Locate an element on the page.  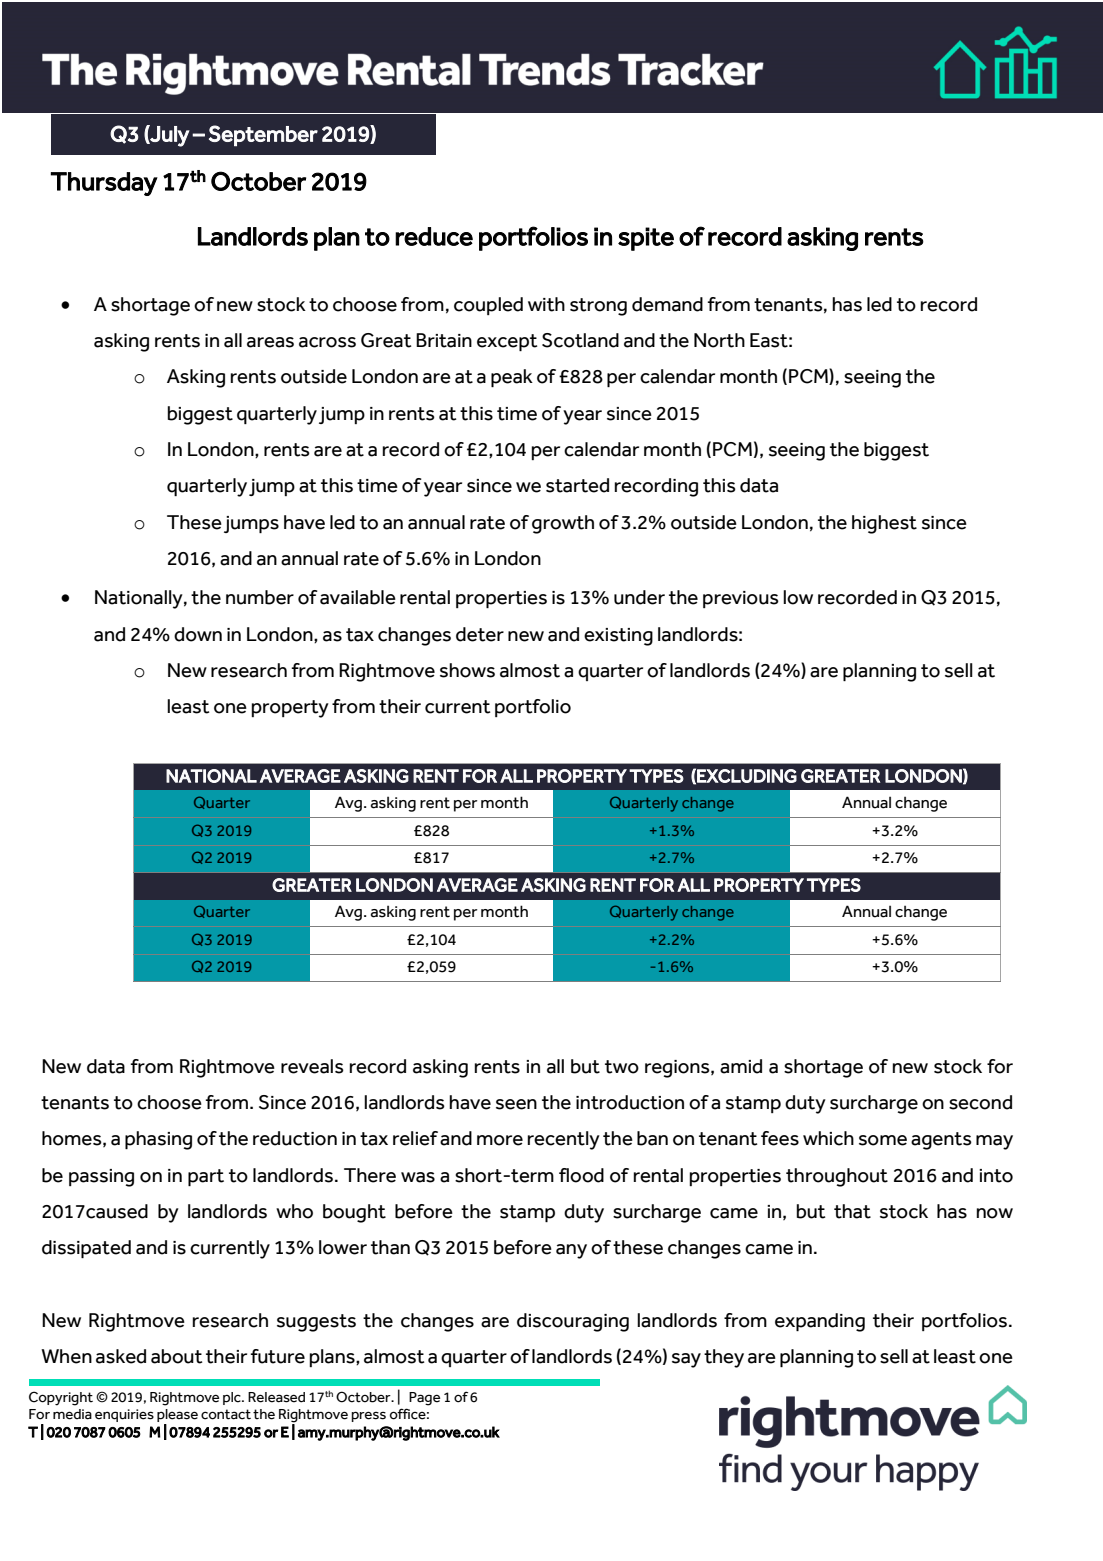
spite is located at coordinates (646, 239).
